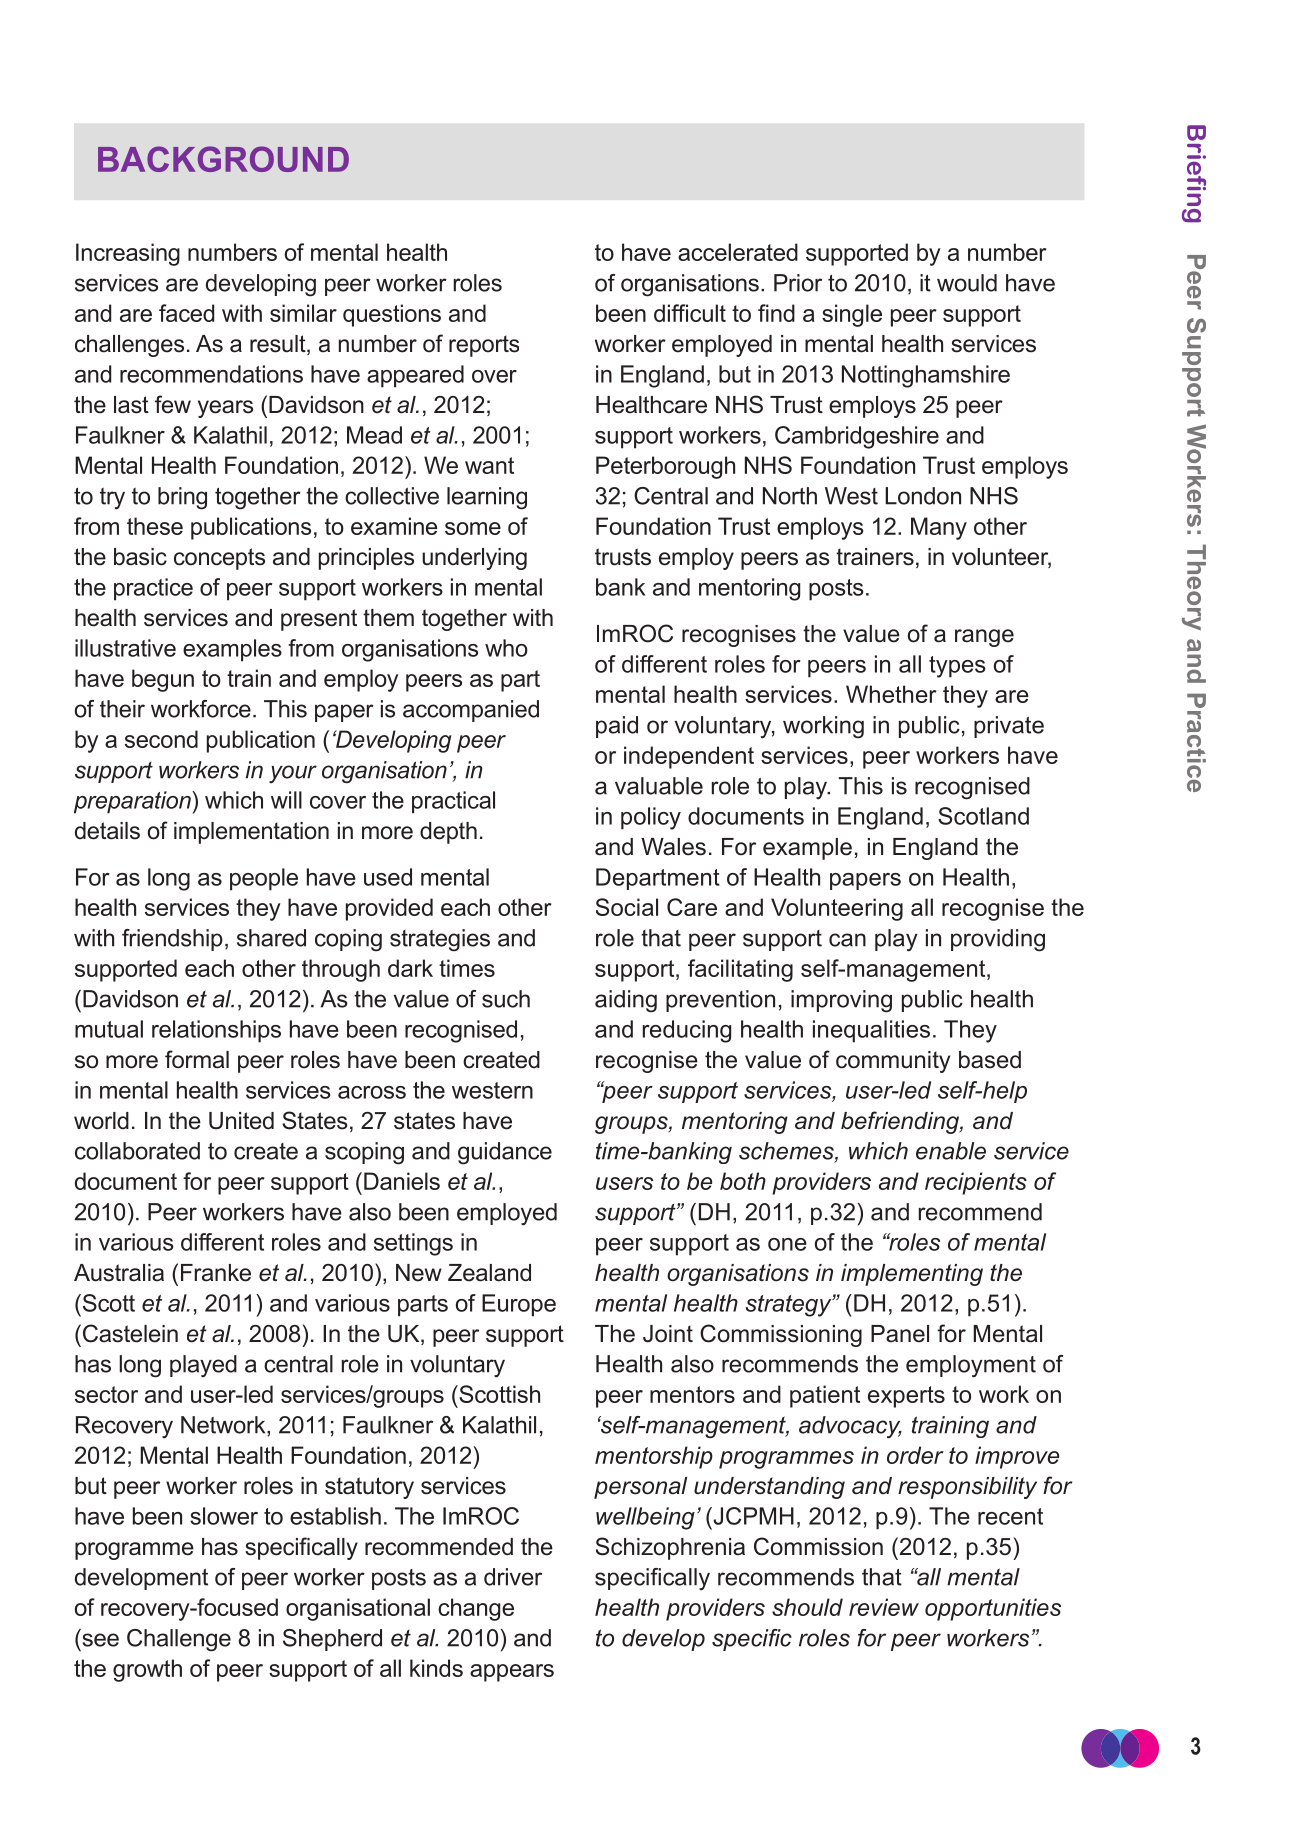  I want to click on BACKGROUND, so click(223, 159).
